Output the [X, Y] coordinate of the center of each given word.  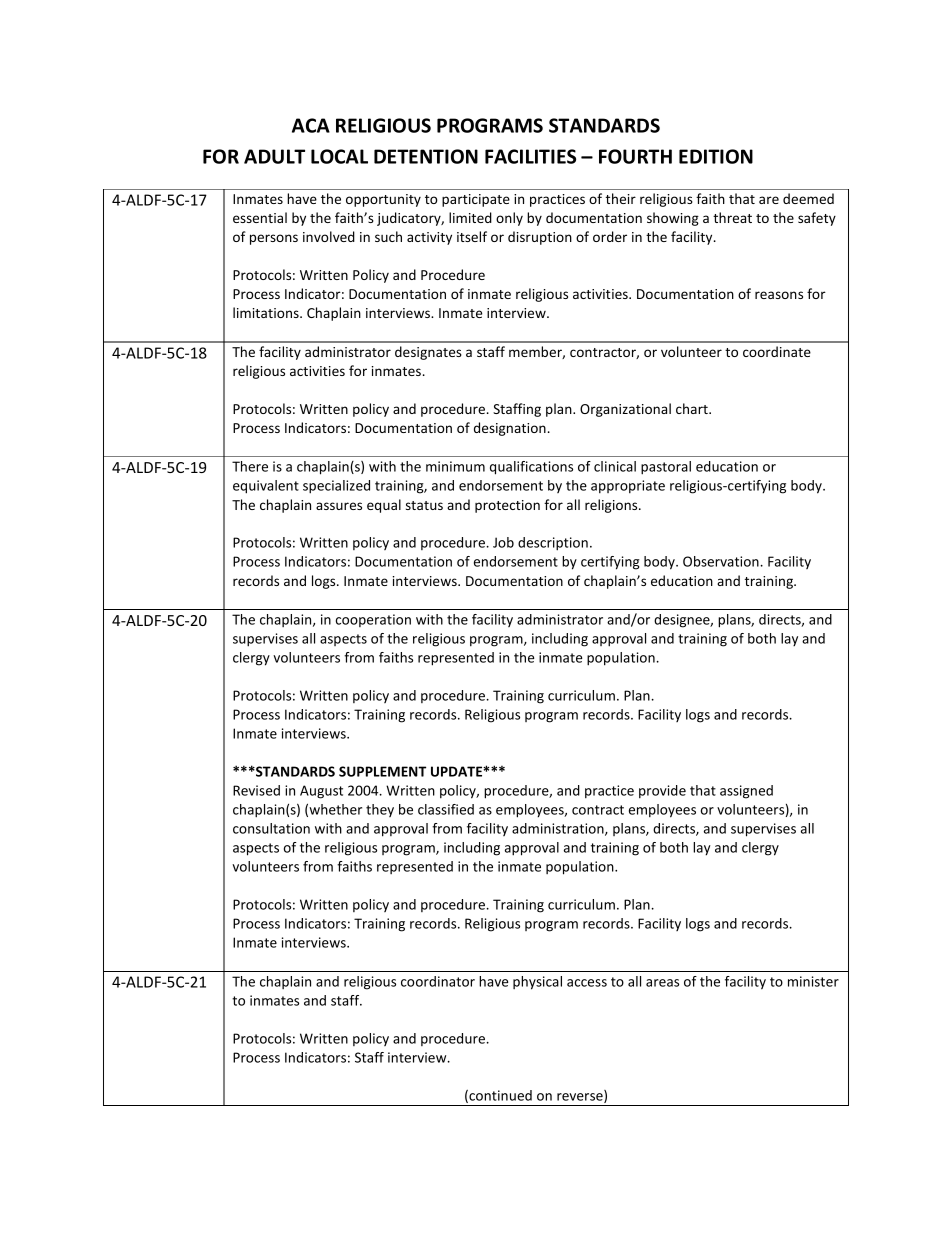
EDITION [716, 156]
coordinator [438, 981]
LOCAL [339, 156]
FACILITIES [530, 156]
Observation [722, 561]
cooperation [373, 620]
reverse [581, 1098]
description [553, 544]
